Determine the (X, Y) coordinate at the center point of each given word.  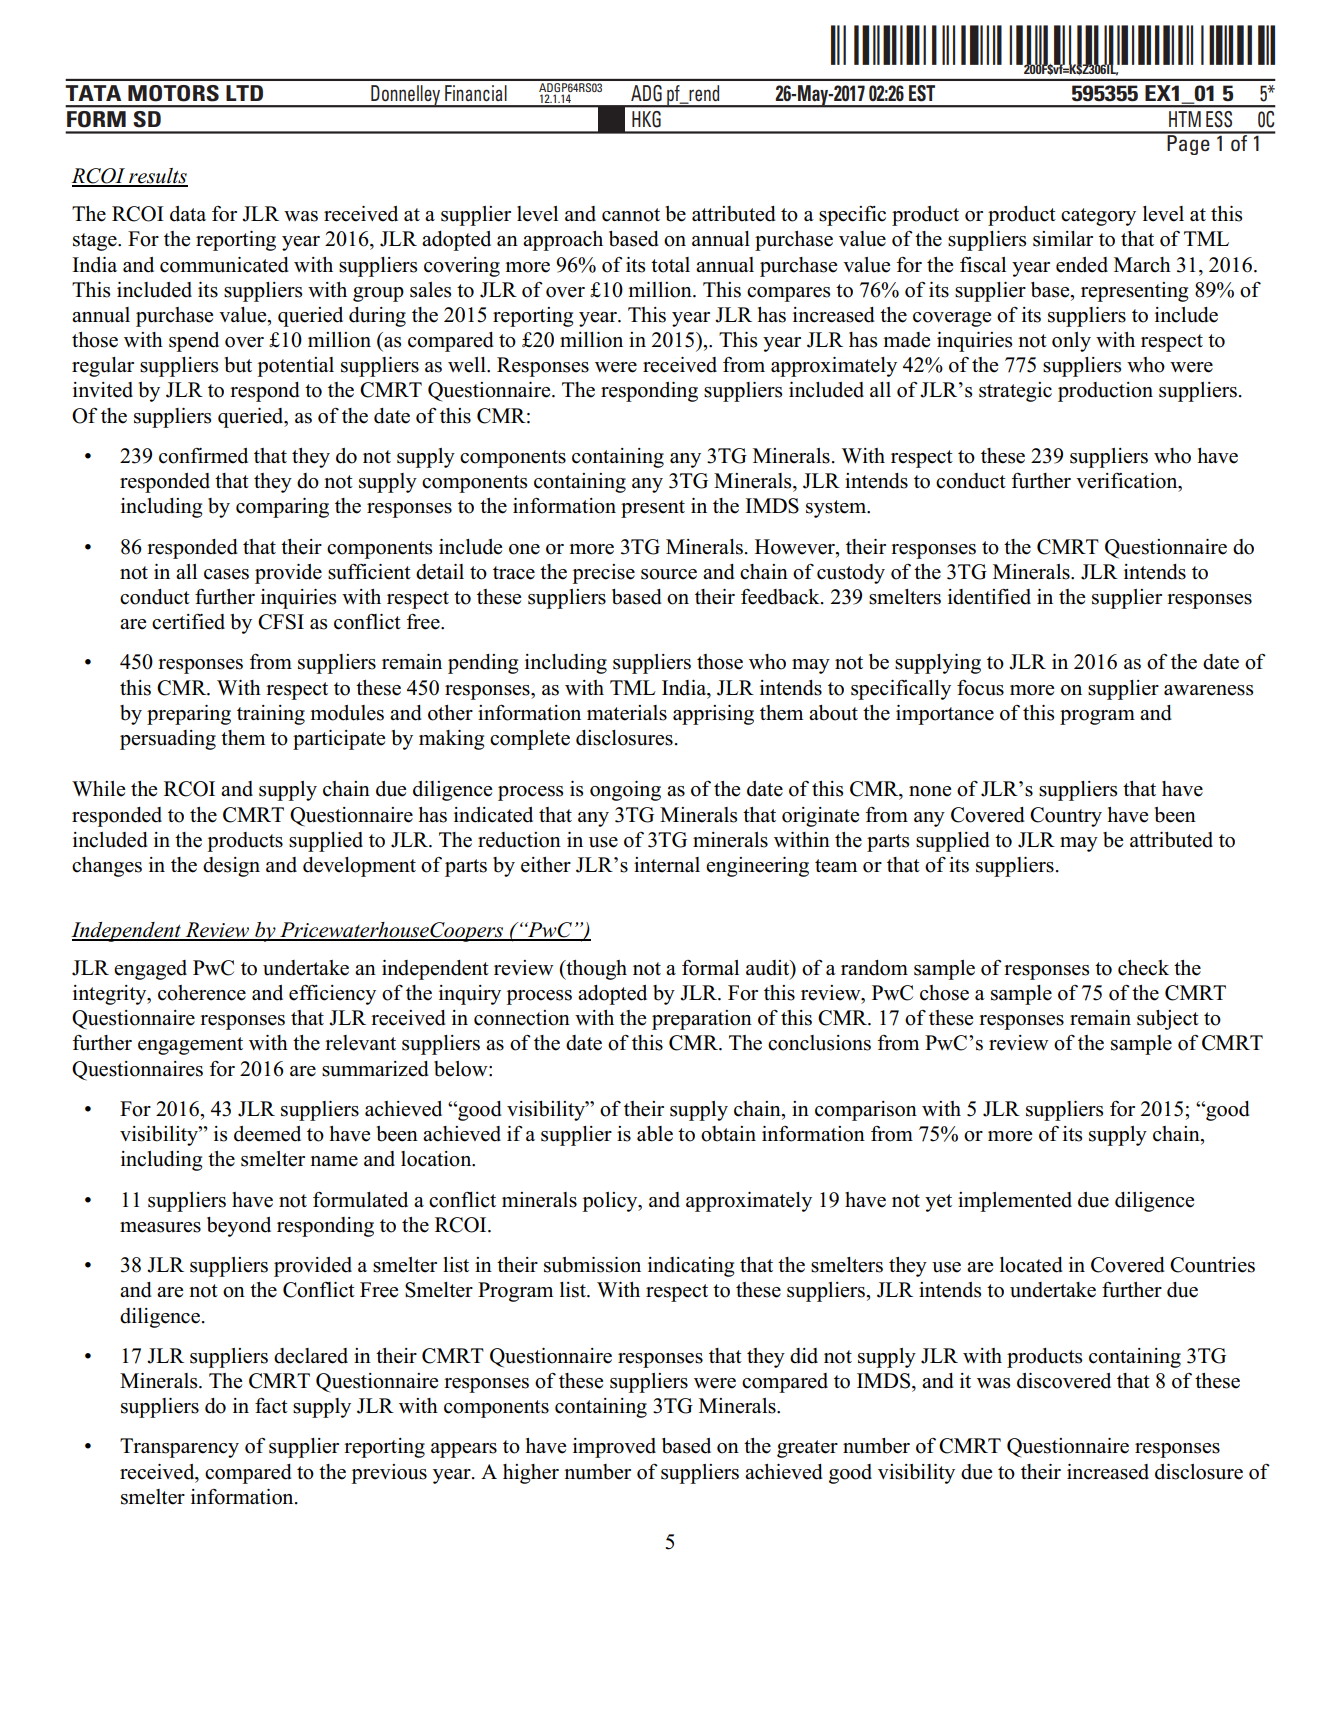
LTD (244, 93)
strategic (1015, 392)
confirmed (203, 456)
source (669, 574)
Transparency (179, 1448)
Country (1066, 817)
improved (614, 1448)
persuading (168, 740)
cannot (631, 215)
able (655, 1134)
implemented (1015, 1202)
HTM (1185, 119)
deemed (267, 1134)
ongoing (625, 791)
